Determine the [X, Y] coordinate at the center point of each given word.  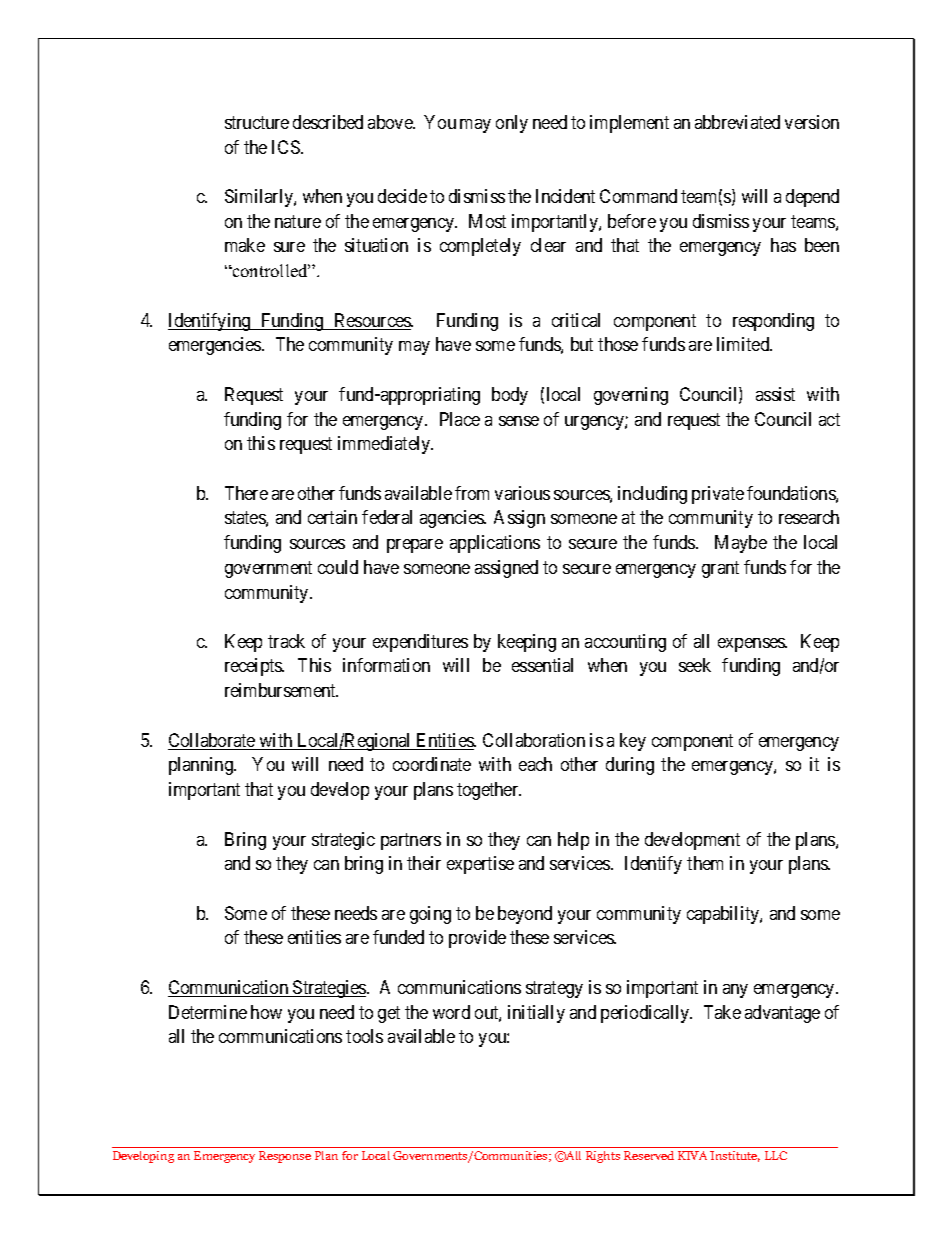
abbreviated [737, 122]
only [512, 124]
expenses [752, 645]
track [286, 641]
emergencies [216, 346]
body [510, 396]
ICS [287, 147]
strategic [343, 841]
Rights [603, 1157]
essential [542, 665]
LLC [776, 1155]
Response [285, 1157]
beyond [525, 915]
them [705, 863]
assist [775, 394]
